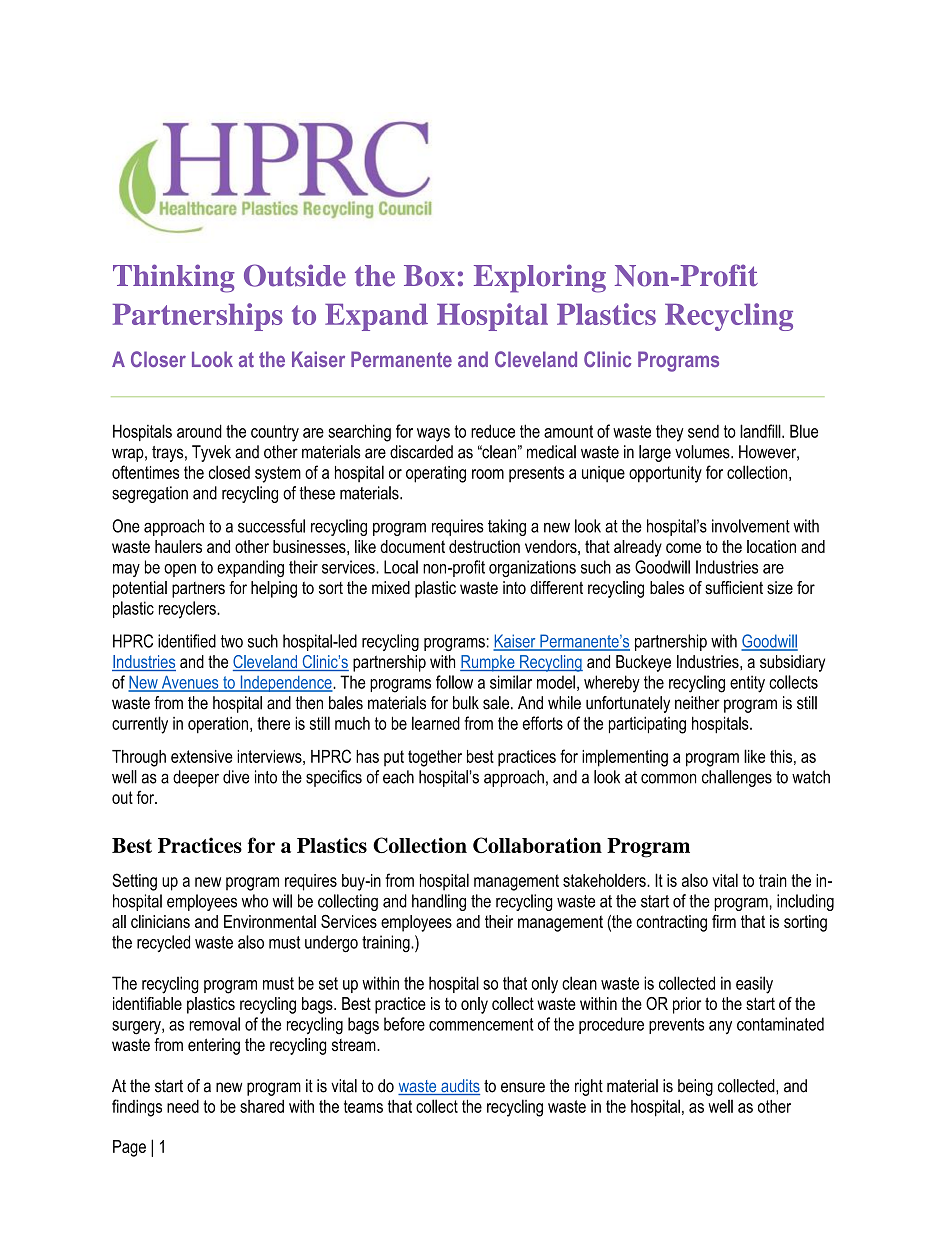  What do you see at coordinates (229, 472) in the screenshot?
I see `closed` at bounding box center [229, 472].
